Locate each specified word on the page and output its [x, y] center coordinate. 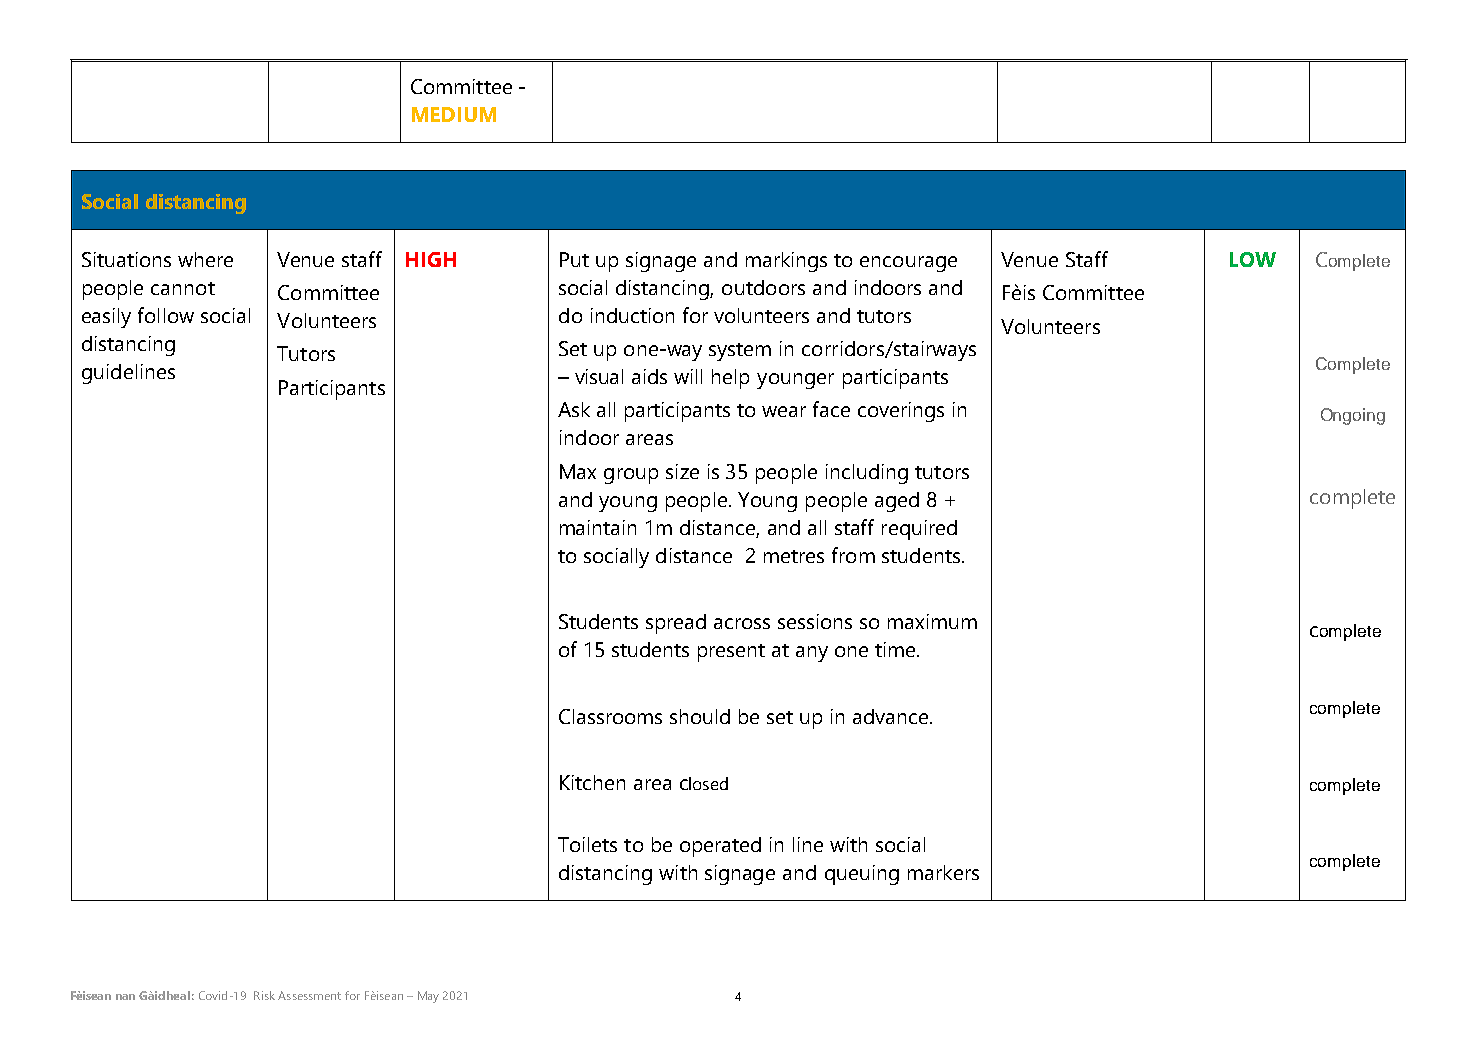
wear [784, 411]
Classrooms [610, 716]
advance [892, 716]
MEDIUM [454, 114]
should [700, 716]
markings [786, 262]
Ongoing [1353, 416]
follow [166, 315]
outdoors [763, 287]
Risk [264, 995]
